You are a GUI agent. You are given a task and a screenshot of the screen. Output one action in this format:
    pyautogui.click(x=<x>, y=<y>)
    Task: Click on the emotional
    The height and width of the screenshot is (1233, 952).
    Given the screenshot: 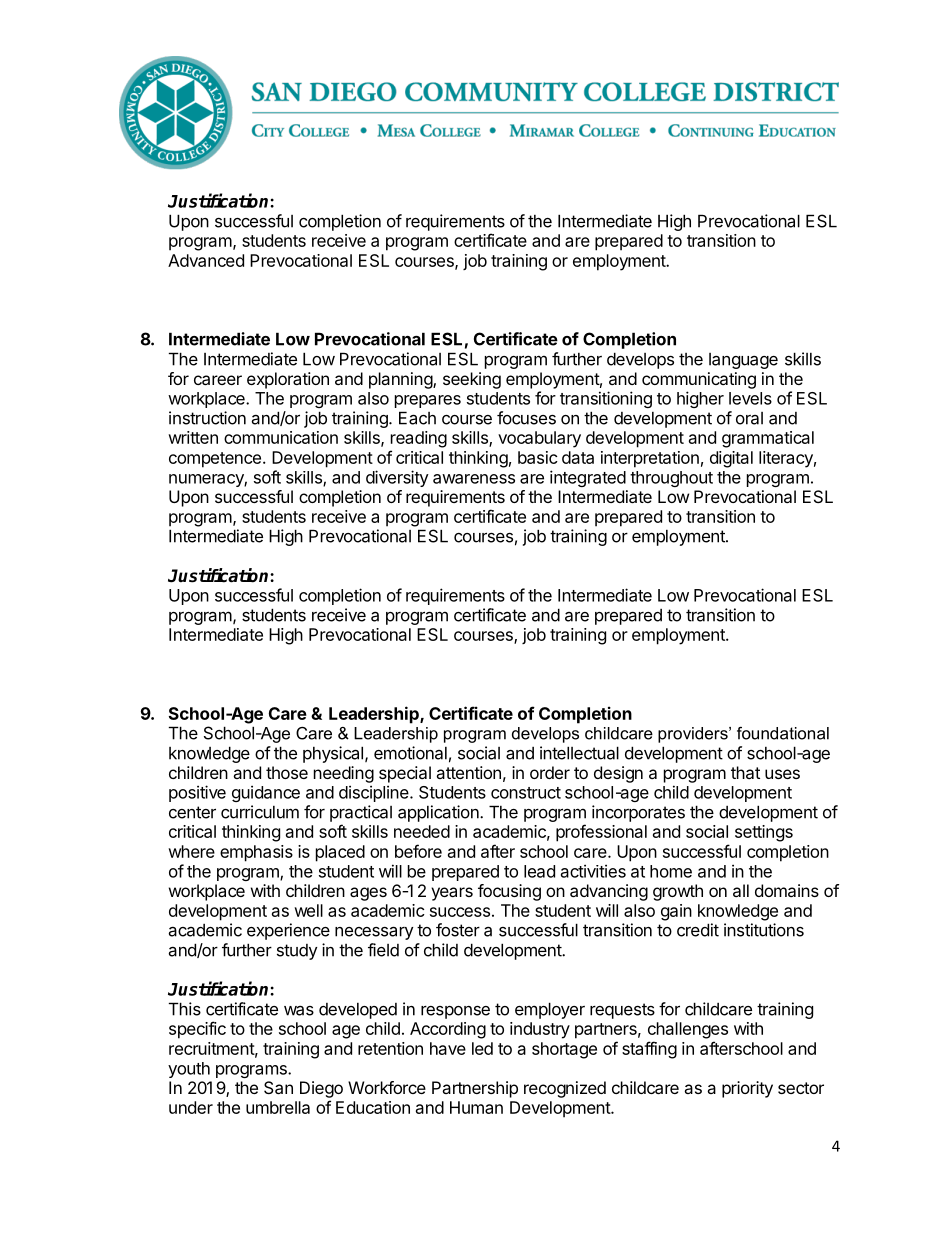 What is the action you would take?
    pyautogui.click(x=410, y=753)
